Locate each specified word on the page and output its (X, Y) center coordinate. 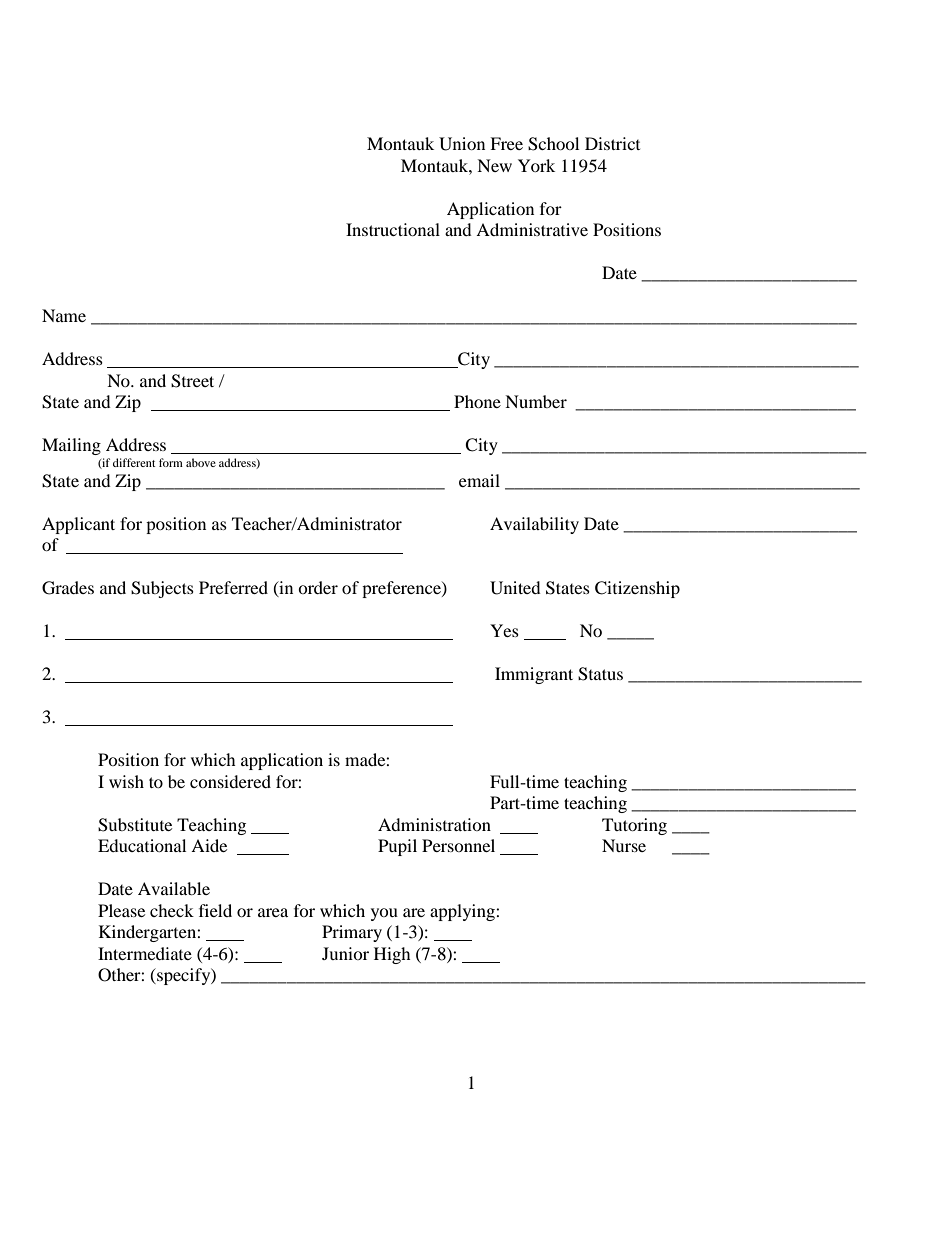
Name (64, 315)
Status (600, 674)
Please (121, 910)
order (318, 587)
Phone (477, 401)
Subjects (162, 589)
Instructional (393, 229)
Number (536, 401)
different (134, 462)
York (536, 165)
